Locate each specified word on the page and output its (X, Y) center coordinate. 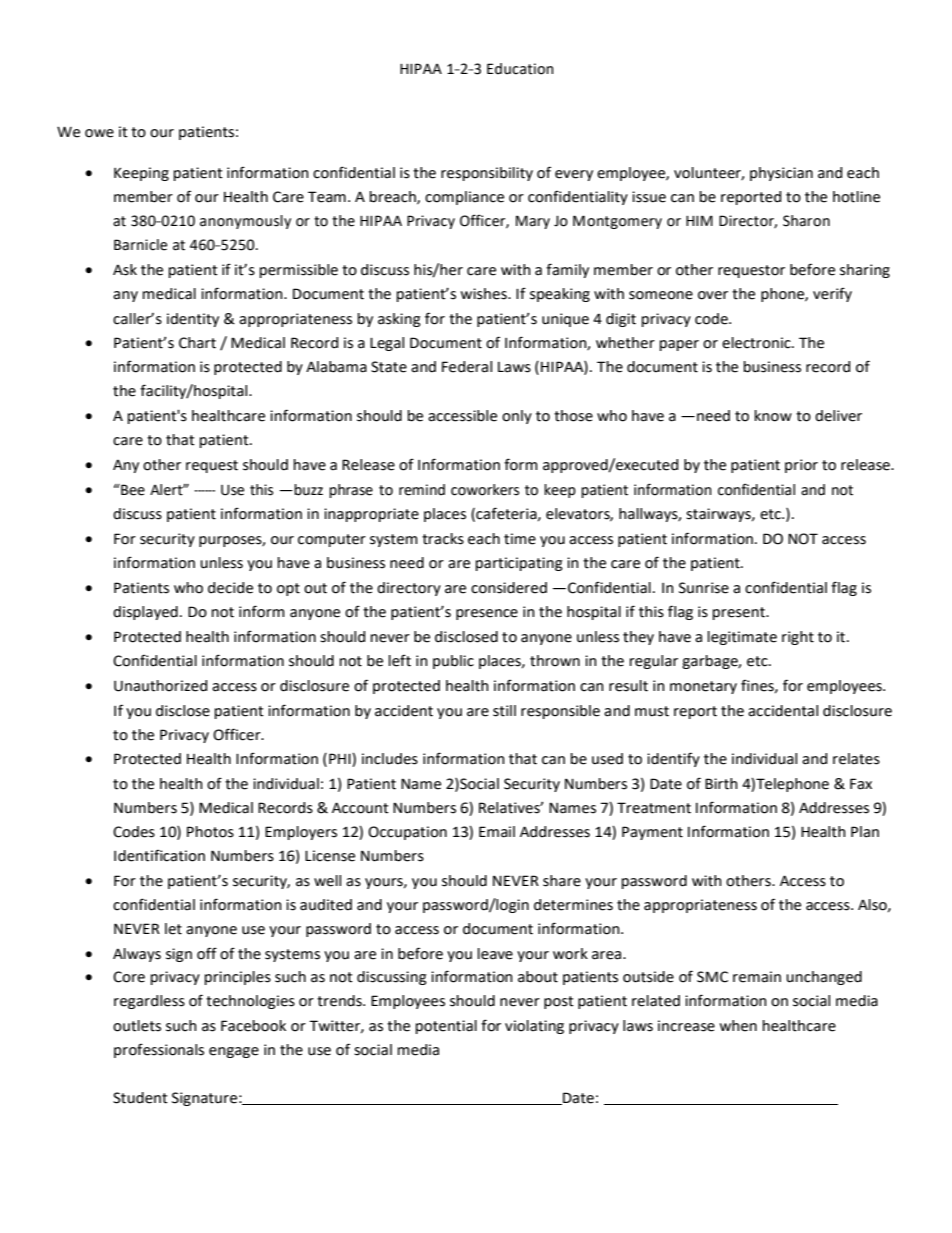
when (738, 1026)
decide (230, 588)
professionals (159, 1050)
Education (520, 69)
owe (99, 133)
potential (446, 1027)
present (740, 613)
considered (509, 588)
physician (781, 174)
